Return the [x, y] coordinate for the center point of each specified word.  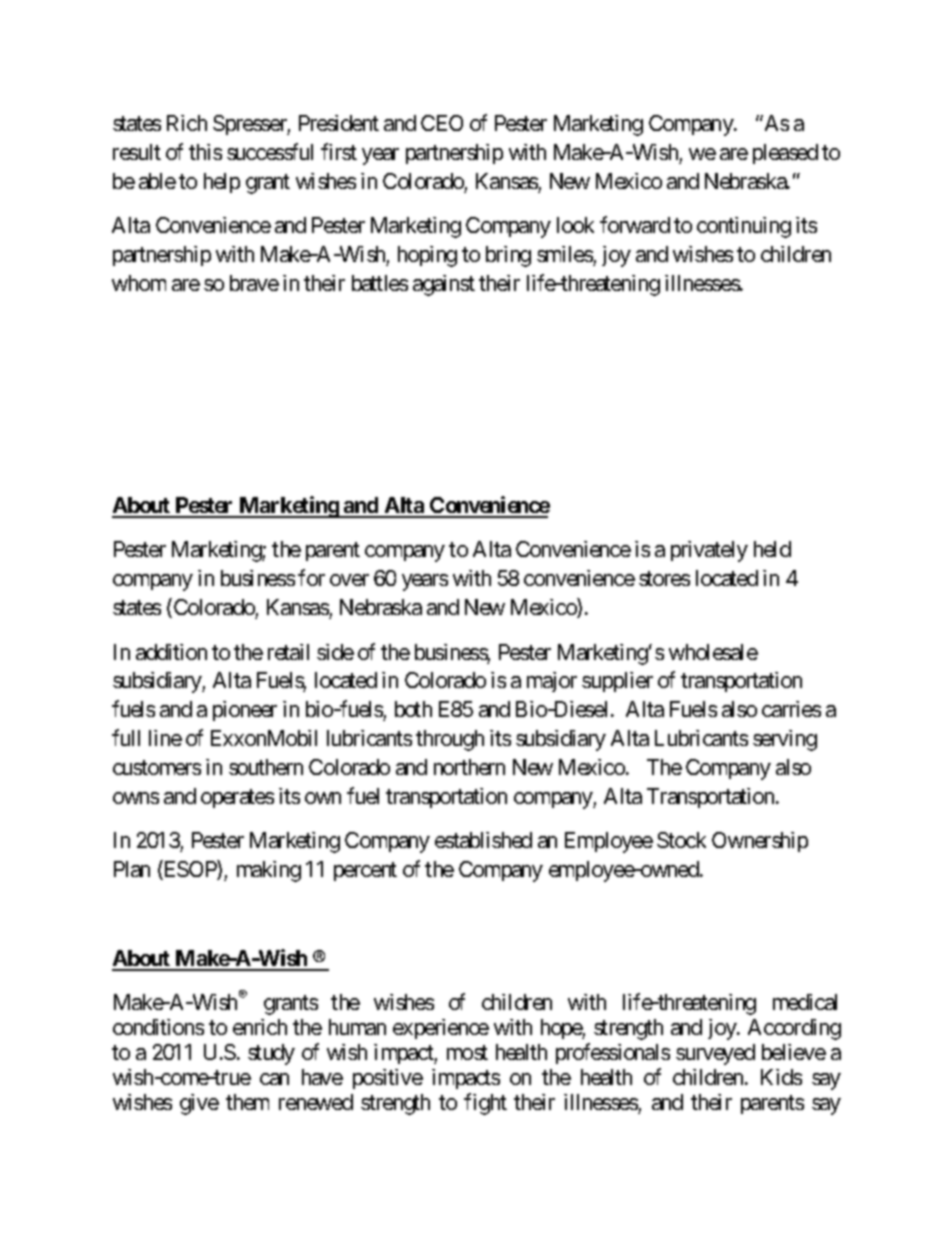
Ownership [760, 842]
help [222, 183]
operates [237, 798]
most [467, 1052]
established [483, 840]
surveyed [715, 1054]
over [349, 580]
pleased [785, 154]
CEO [442, 123]
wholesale [713, 652]
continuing [744, 227]
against [444, 285]
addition [171, 652]
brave [254, 283]
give [199, 1104]
